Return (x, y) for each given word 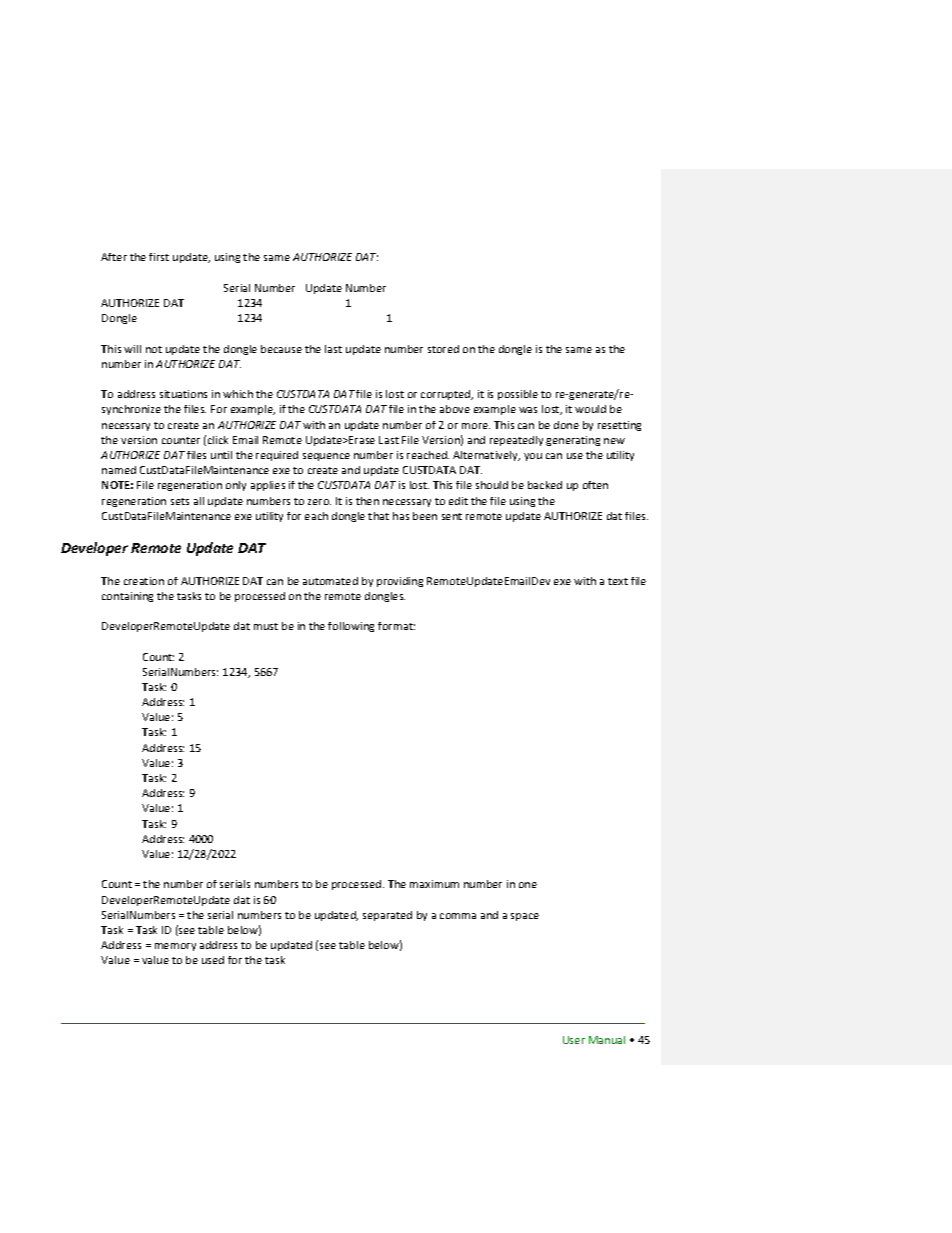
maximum (434, 884)
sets (180, 501)
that (378, 516)
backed (545, 485)
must (266, 626)
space (525, 917)
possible (518, 395)
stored (443, 349)
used (213, 960)
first (159, 257)
